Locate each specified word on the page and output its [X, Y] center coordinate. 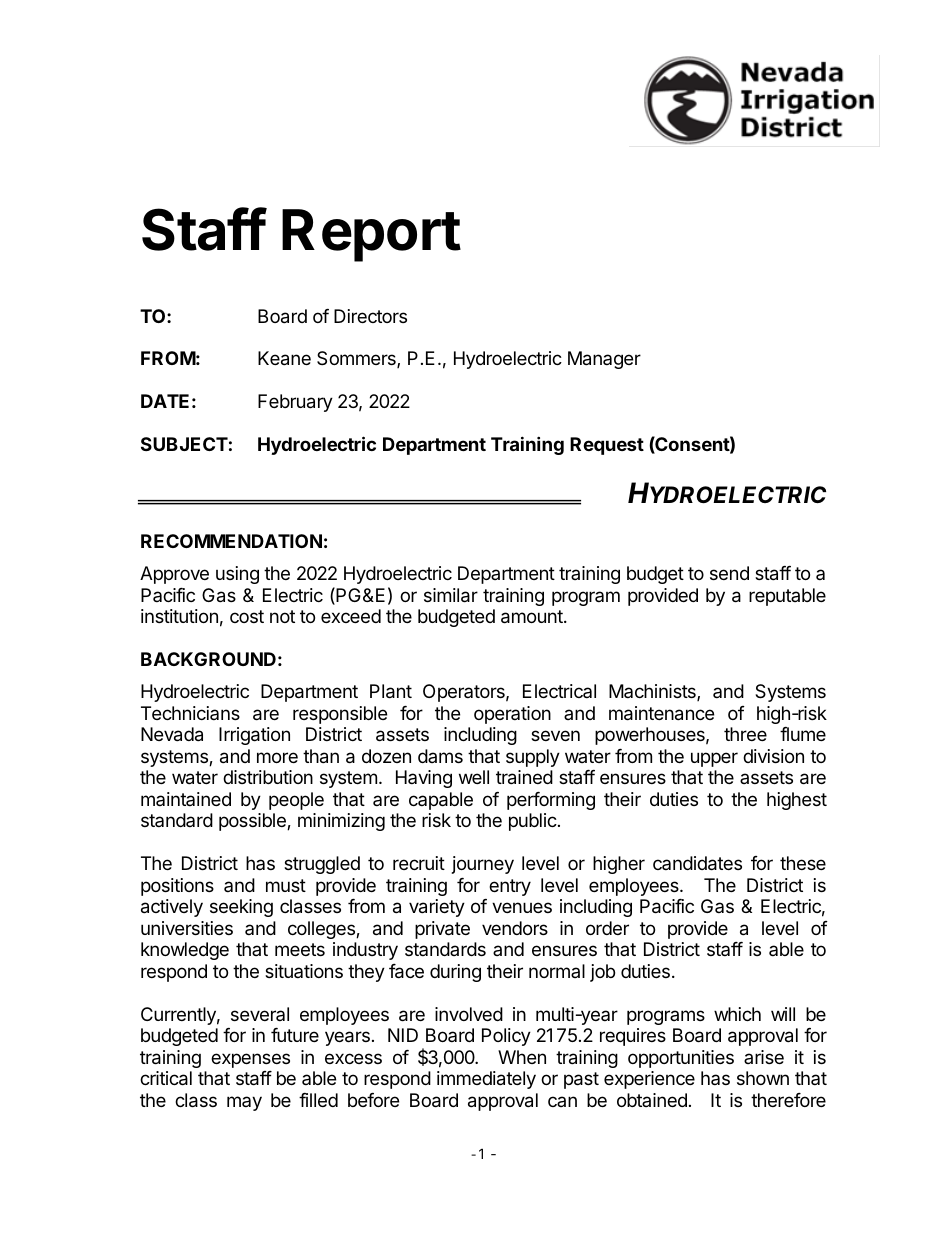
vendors [515, 928]
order [607, 928]
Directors [370, 316]
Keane [284, 358]
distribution [268, 777]
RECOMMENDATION [231, 541]
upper [714, 759]
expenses [250, 1060]
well [474, 777]
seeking [241, 908]
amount [533, 617]
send [729, 573]
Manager [604, 360]
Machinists [653, 692]
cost [247, 616]
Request [607, 446]
